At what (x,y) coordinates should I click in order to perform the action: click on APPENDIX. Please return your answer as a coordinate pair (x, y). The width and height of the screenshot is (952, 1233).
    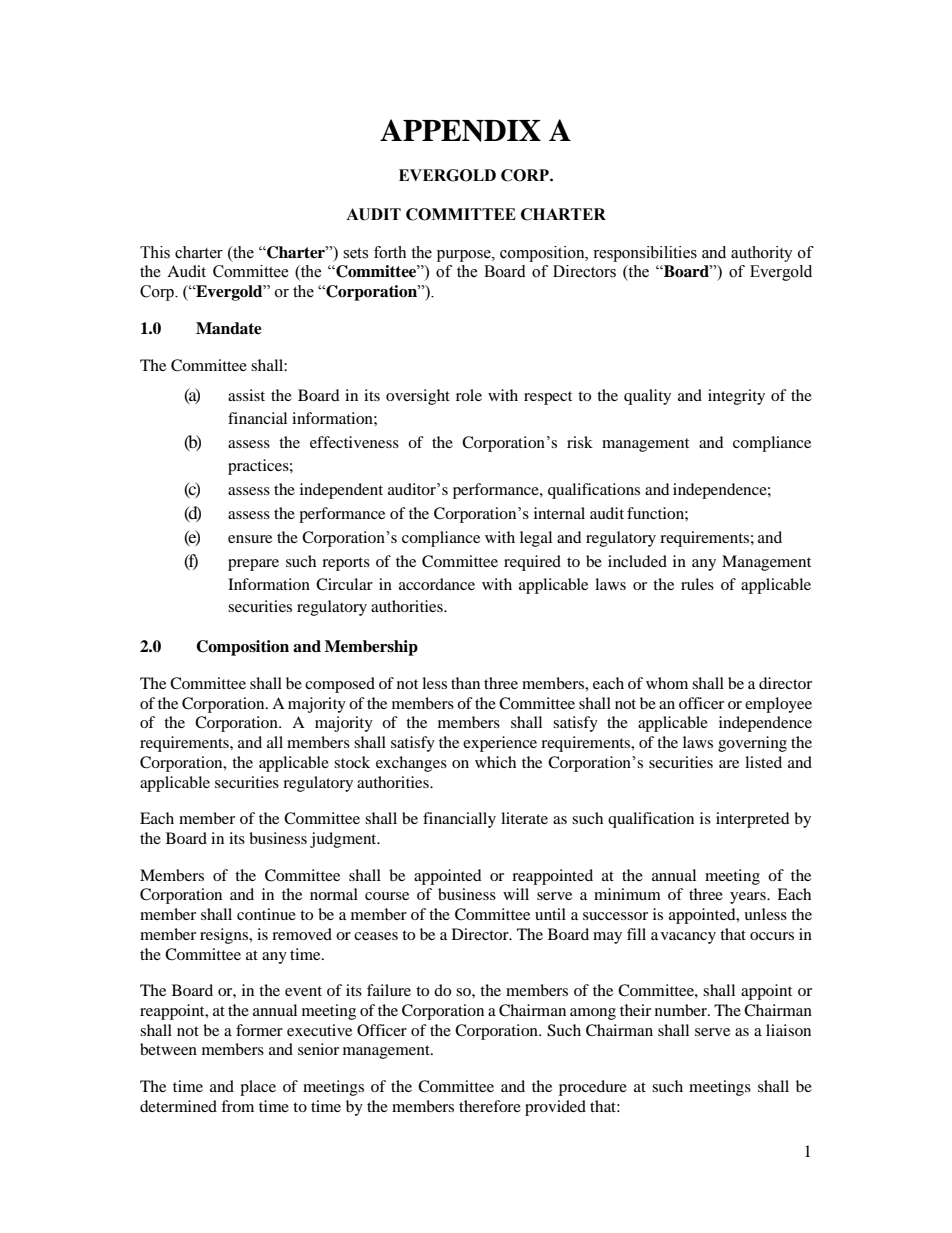
    Looking at the image, I should click on (460, 130).
